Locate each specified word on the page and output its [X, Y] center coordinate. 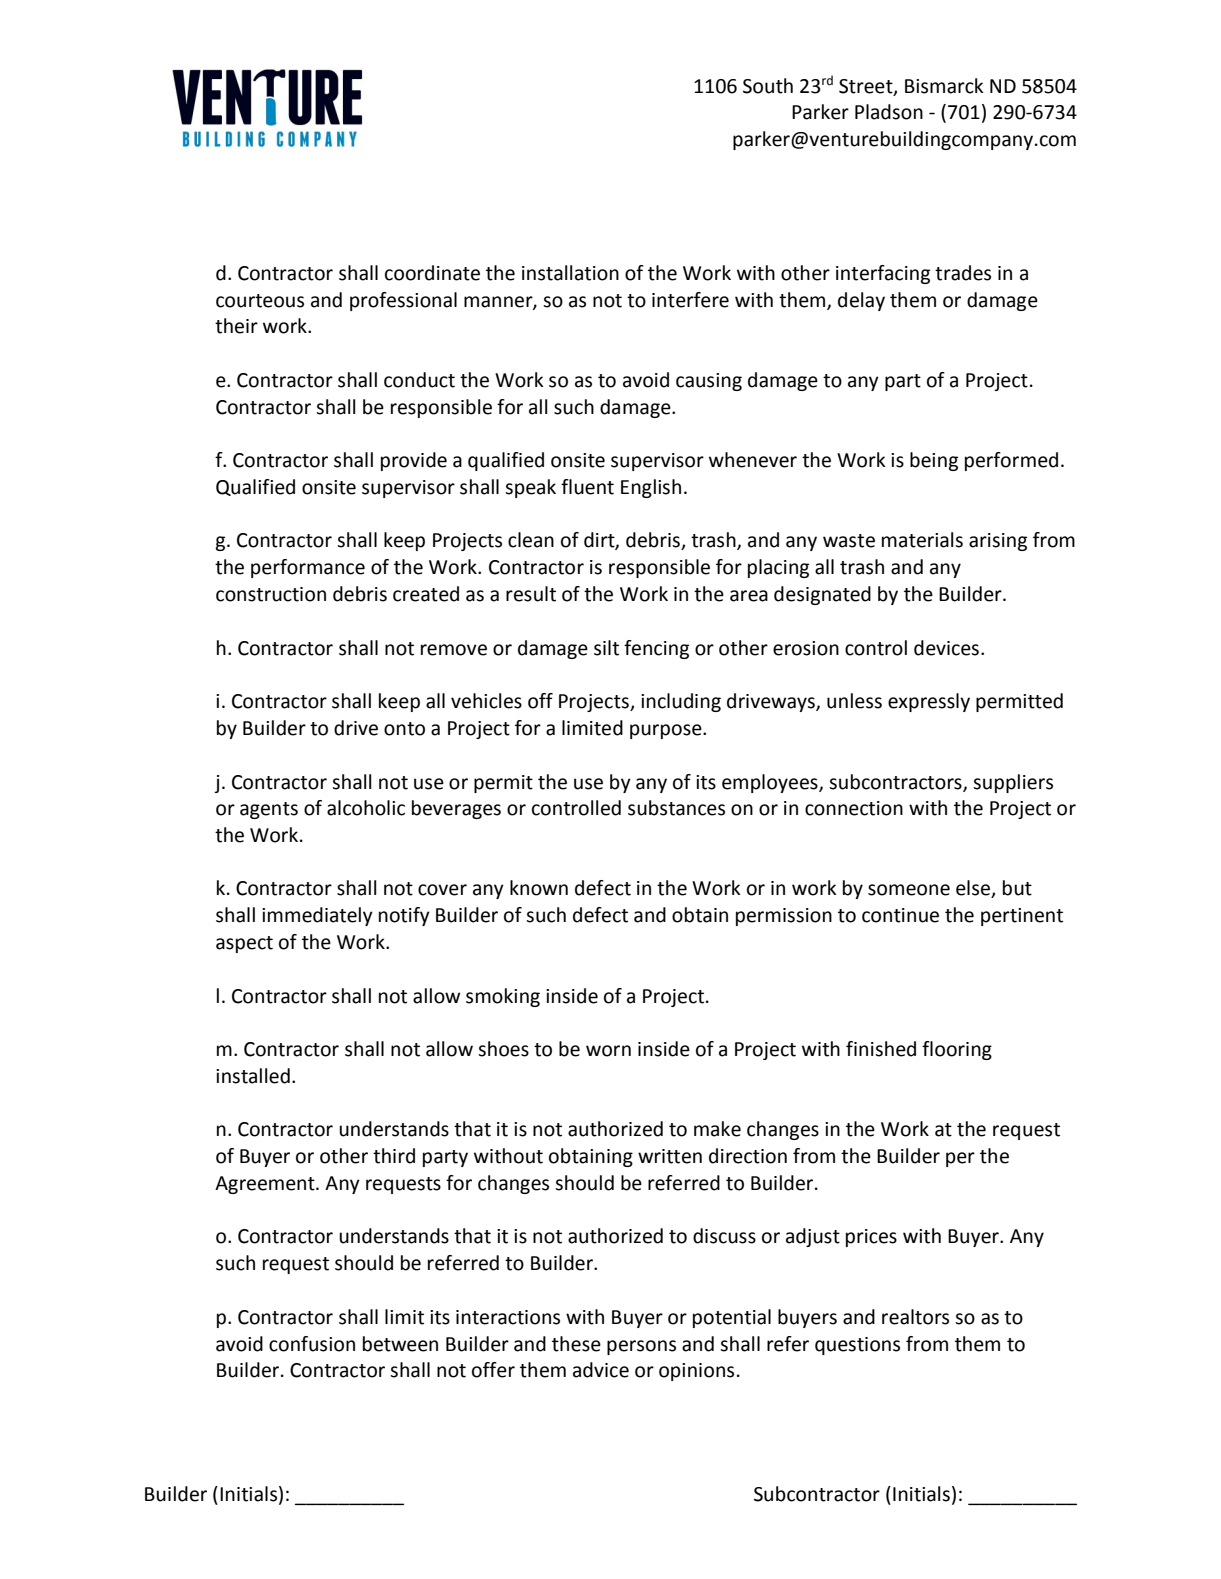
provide [414, 461]
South [768, 86]
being [934, 461]
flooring [957, 1050]
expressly [929, 702]
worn [608, 1051]
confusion [312, 1344]
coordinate [432, 273]
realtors [915, 1317]
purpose [667, 731]
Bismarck [944, 86]
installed [253, 1076]
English [651, 488]
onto [404, 729]
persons [641, 1347]
